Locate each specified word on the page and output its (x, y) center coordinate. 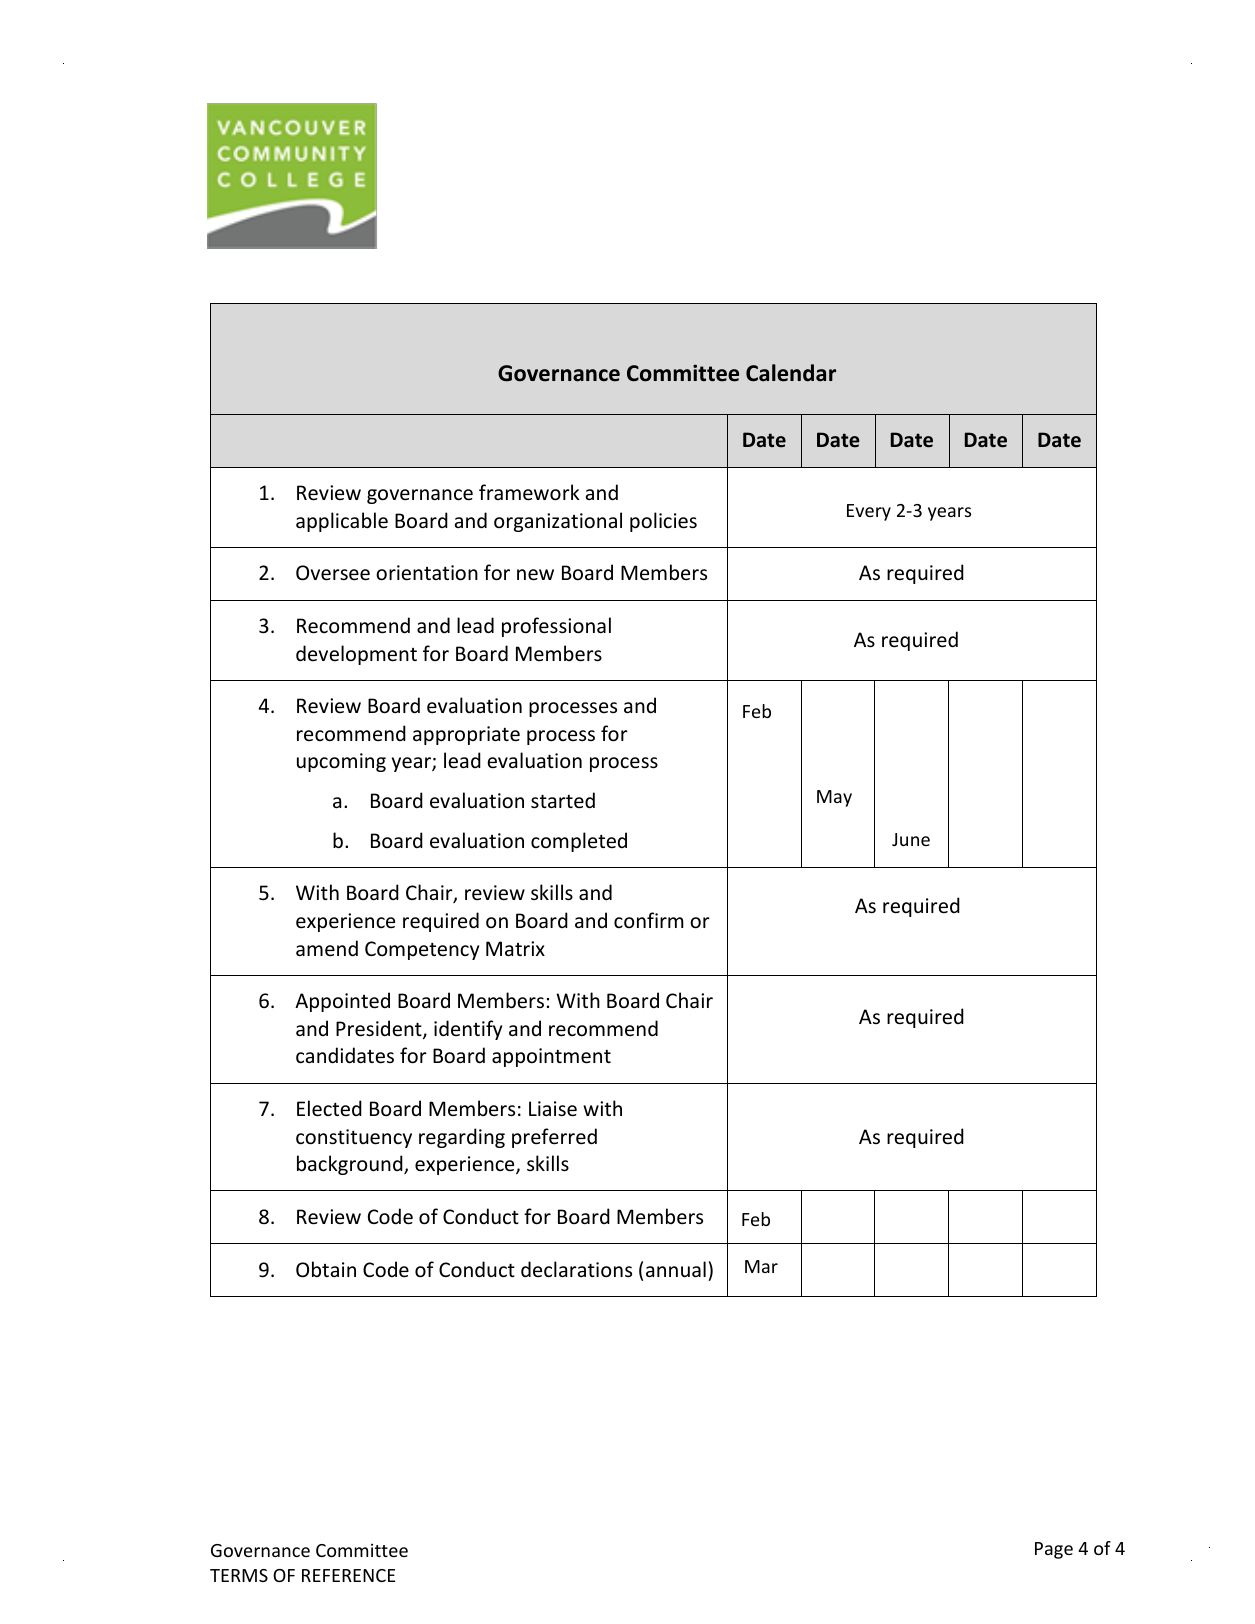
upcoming (341, 762)
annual (676, 1269)
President (380, 1029)
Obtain (326, 1269)
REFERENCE (348, 1575)
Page (1054, 1550)
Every (869, 512)
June (911, 839)
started (563, 800)
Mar (761, 1266)
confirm (649, 920)
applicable (342, 522)
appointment (551, 1057)
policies (663, 522)
